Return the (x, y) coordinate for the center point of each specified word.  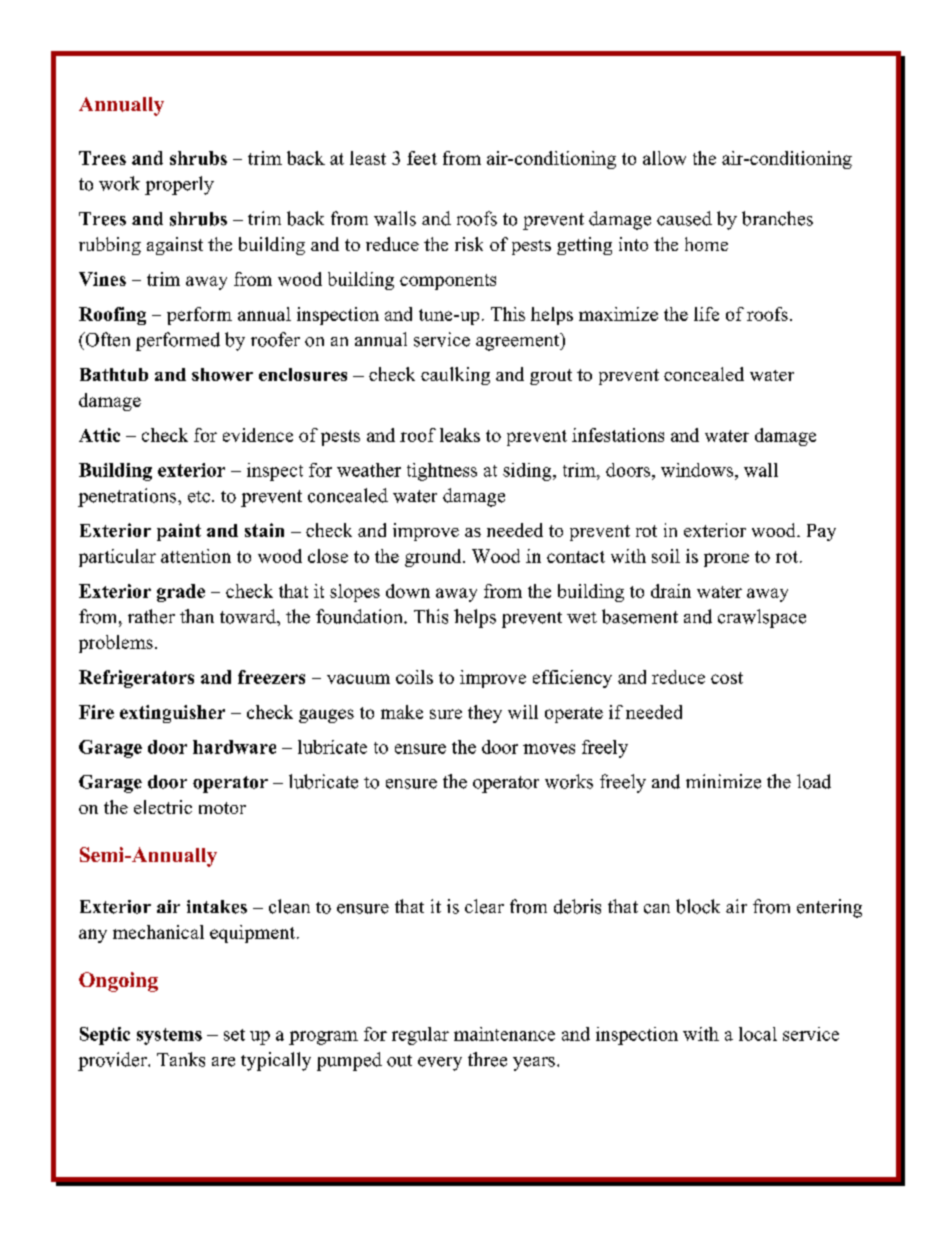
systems (169, 1036)
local (758, 1034)
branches (777, 218)
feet (422, 158)
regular (420, 1036)
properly (179, 185)
